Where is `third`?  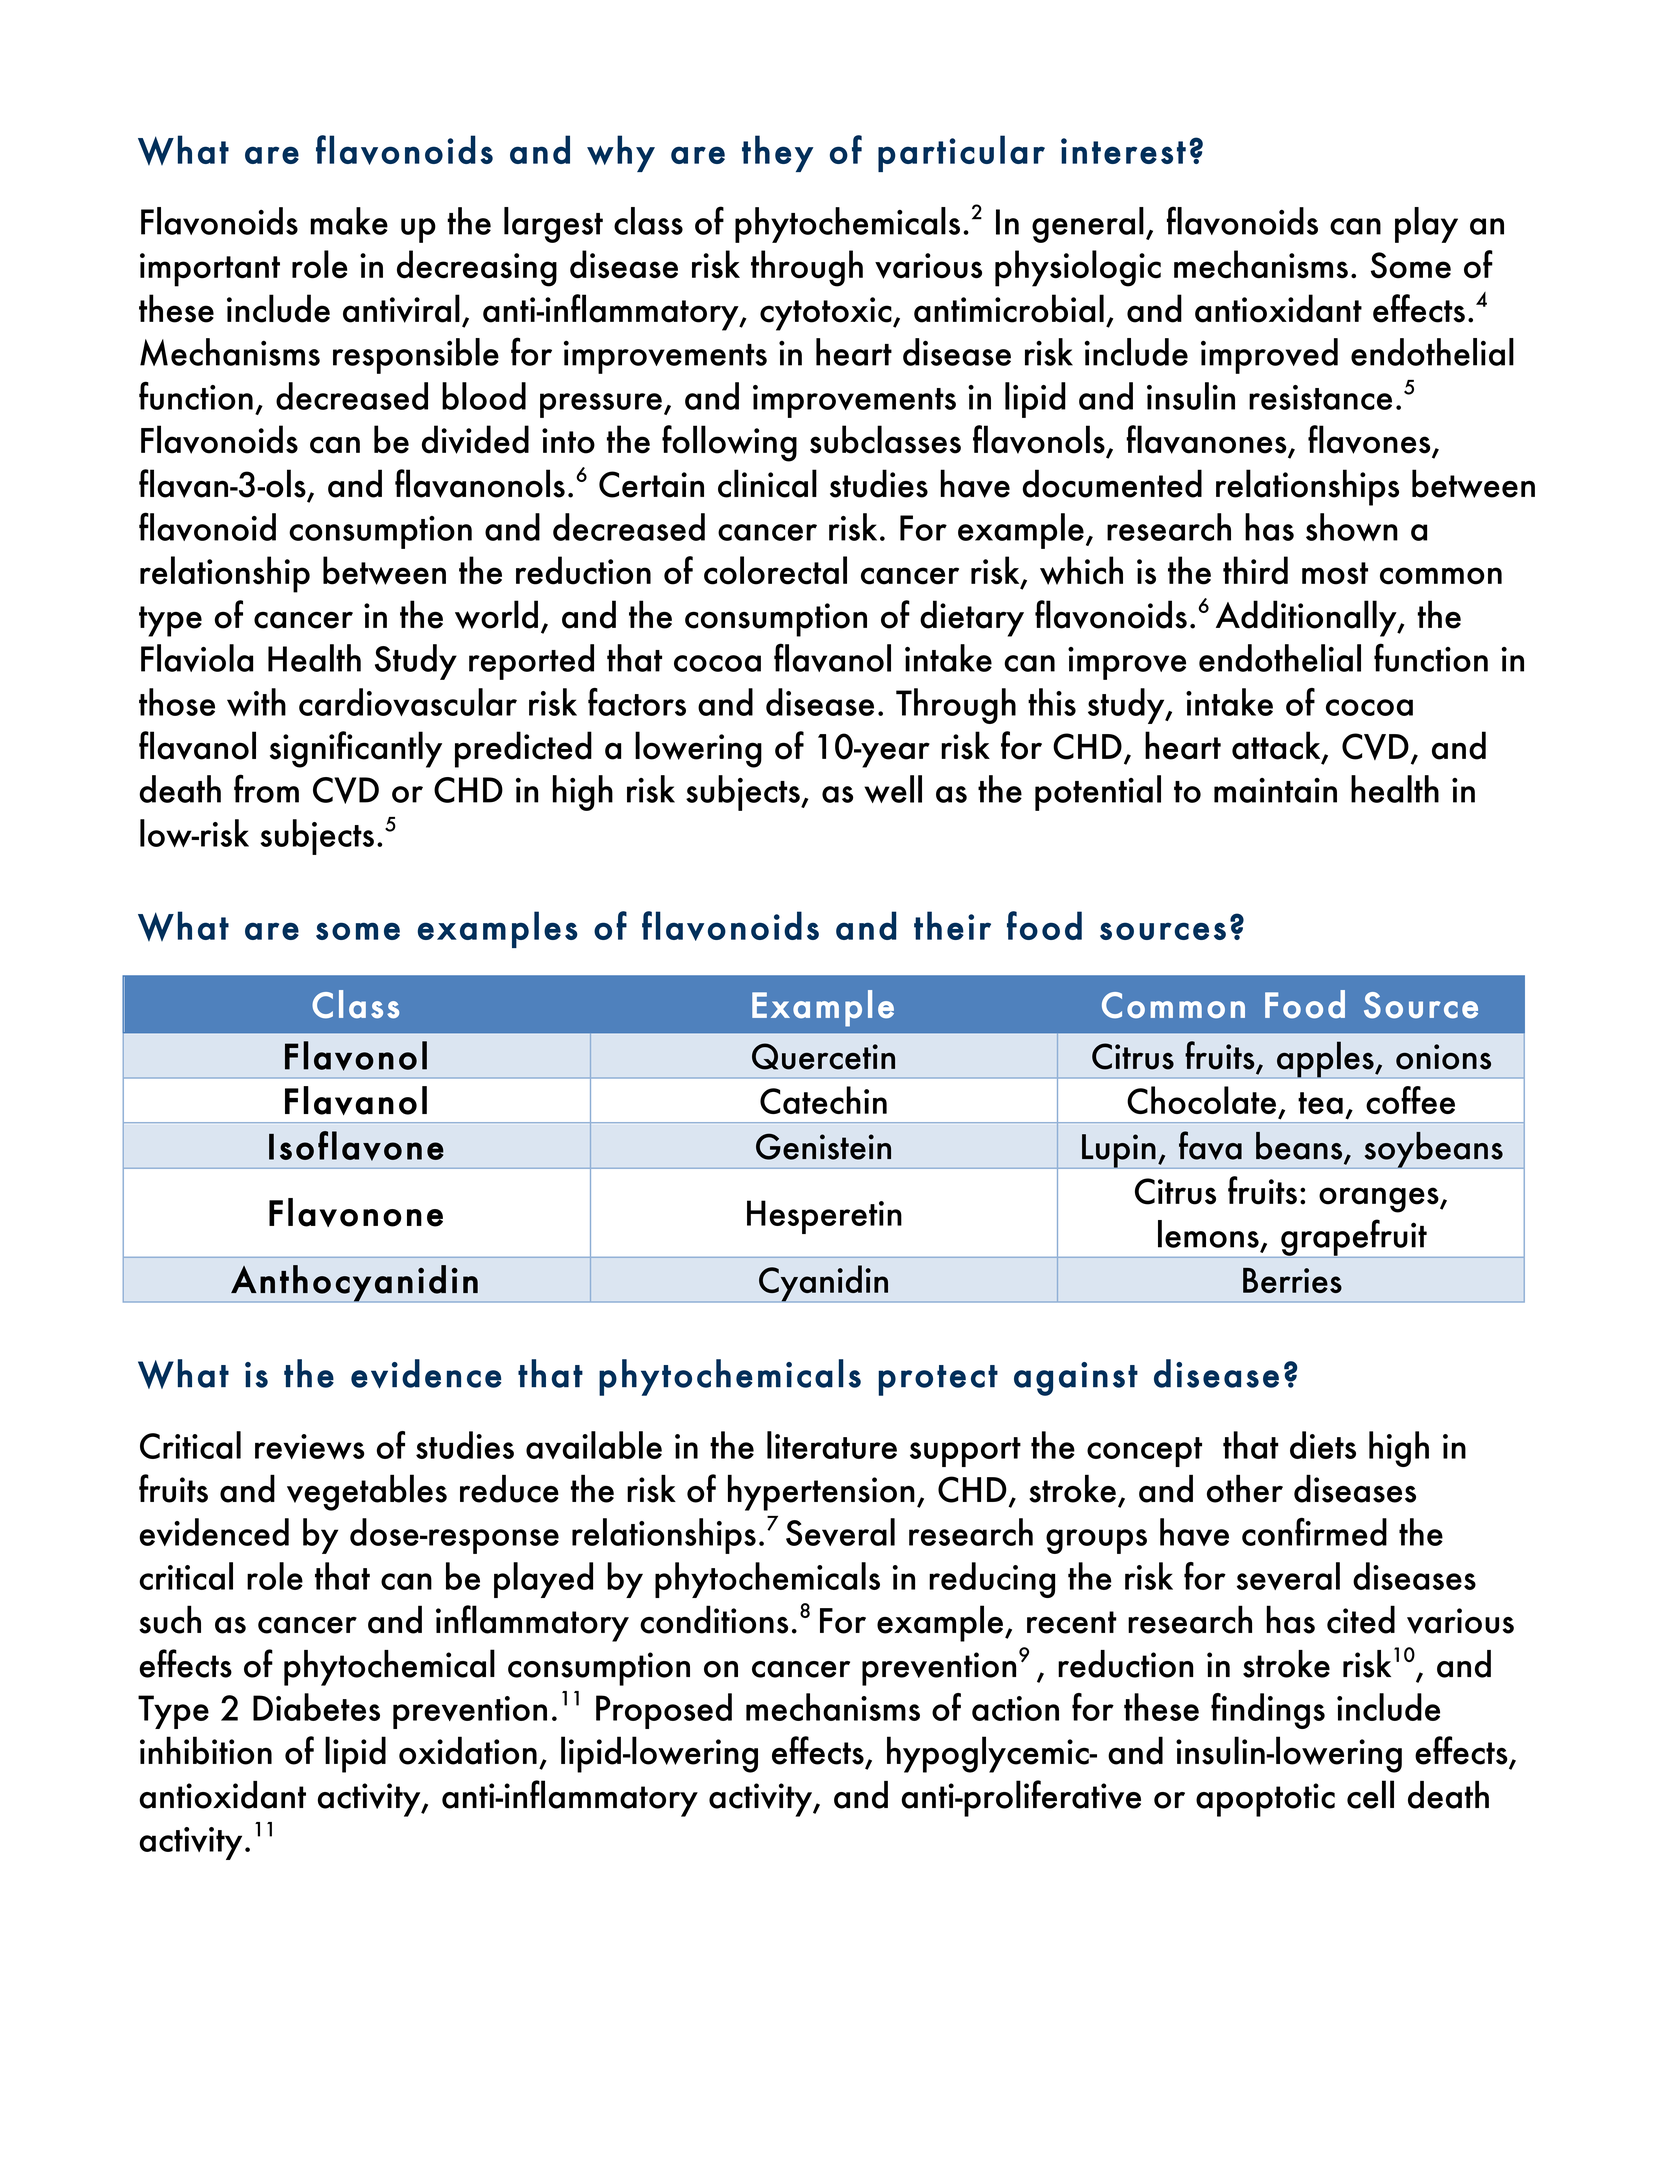 third is located at coordinates (1255, 570).
